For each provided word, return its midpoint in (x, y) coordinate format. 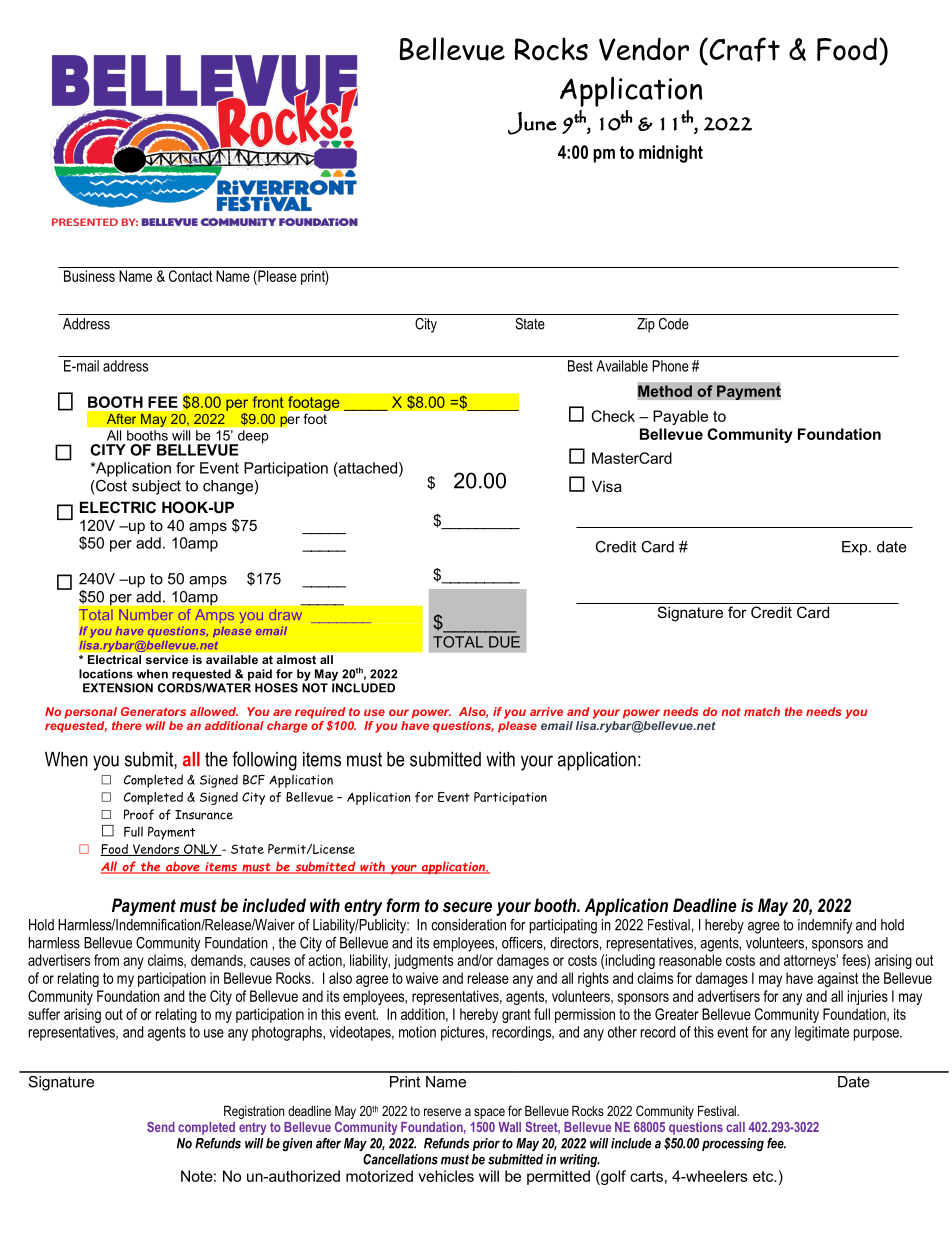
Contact (190, 276)
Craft (743, 50)
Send (161, 1127)
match (762, 711)
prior (486, 1144)
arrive (546, 711)
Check (613, 416)
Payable (680, 417)
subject (156, 487)
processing (733, 1145)
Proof (139, 814)
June (532, 123)
